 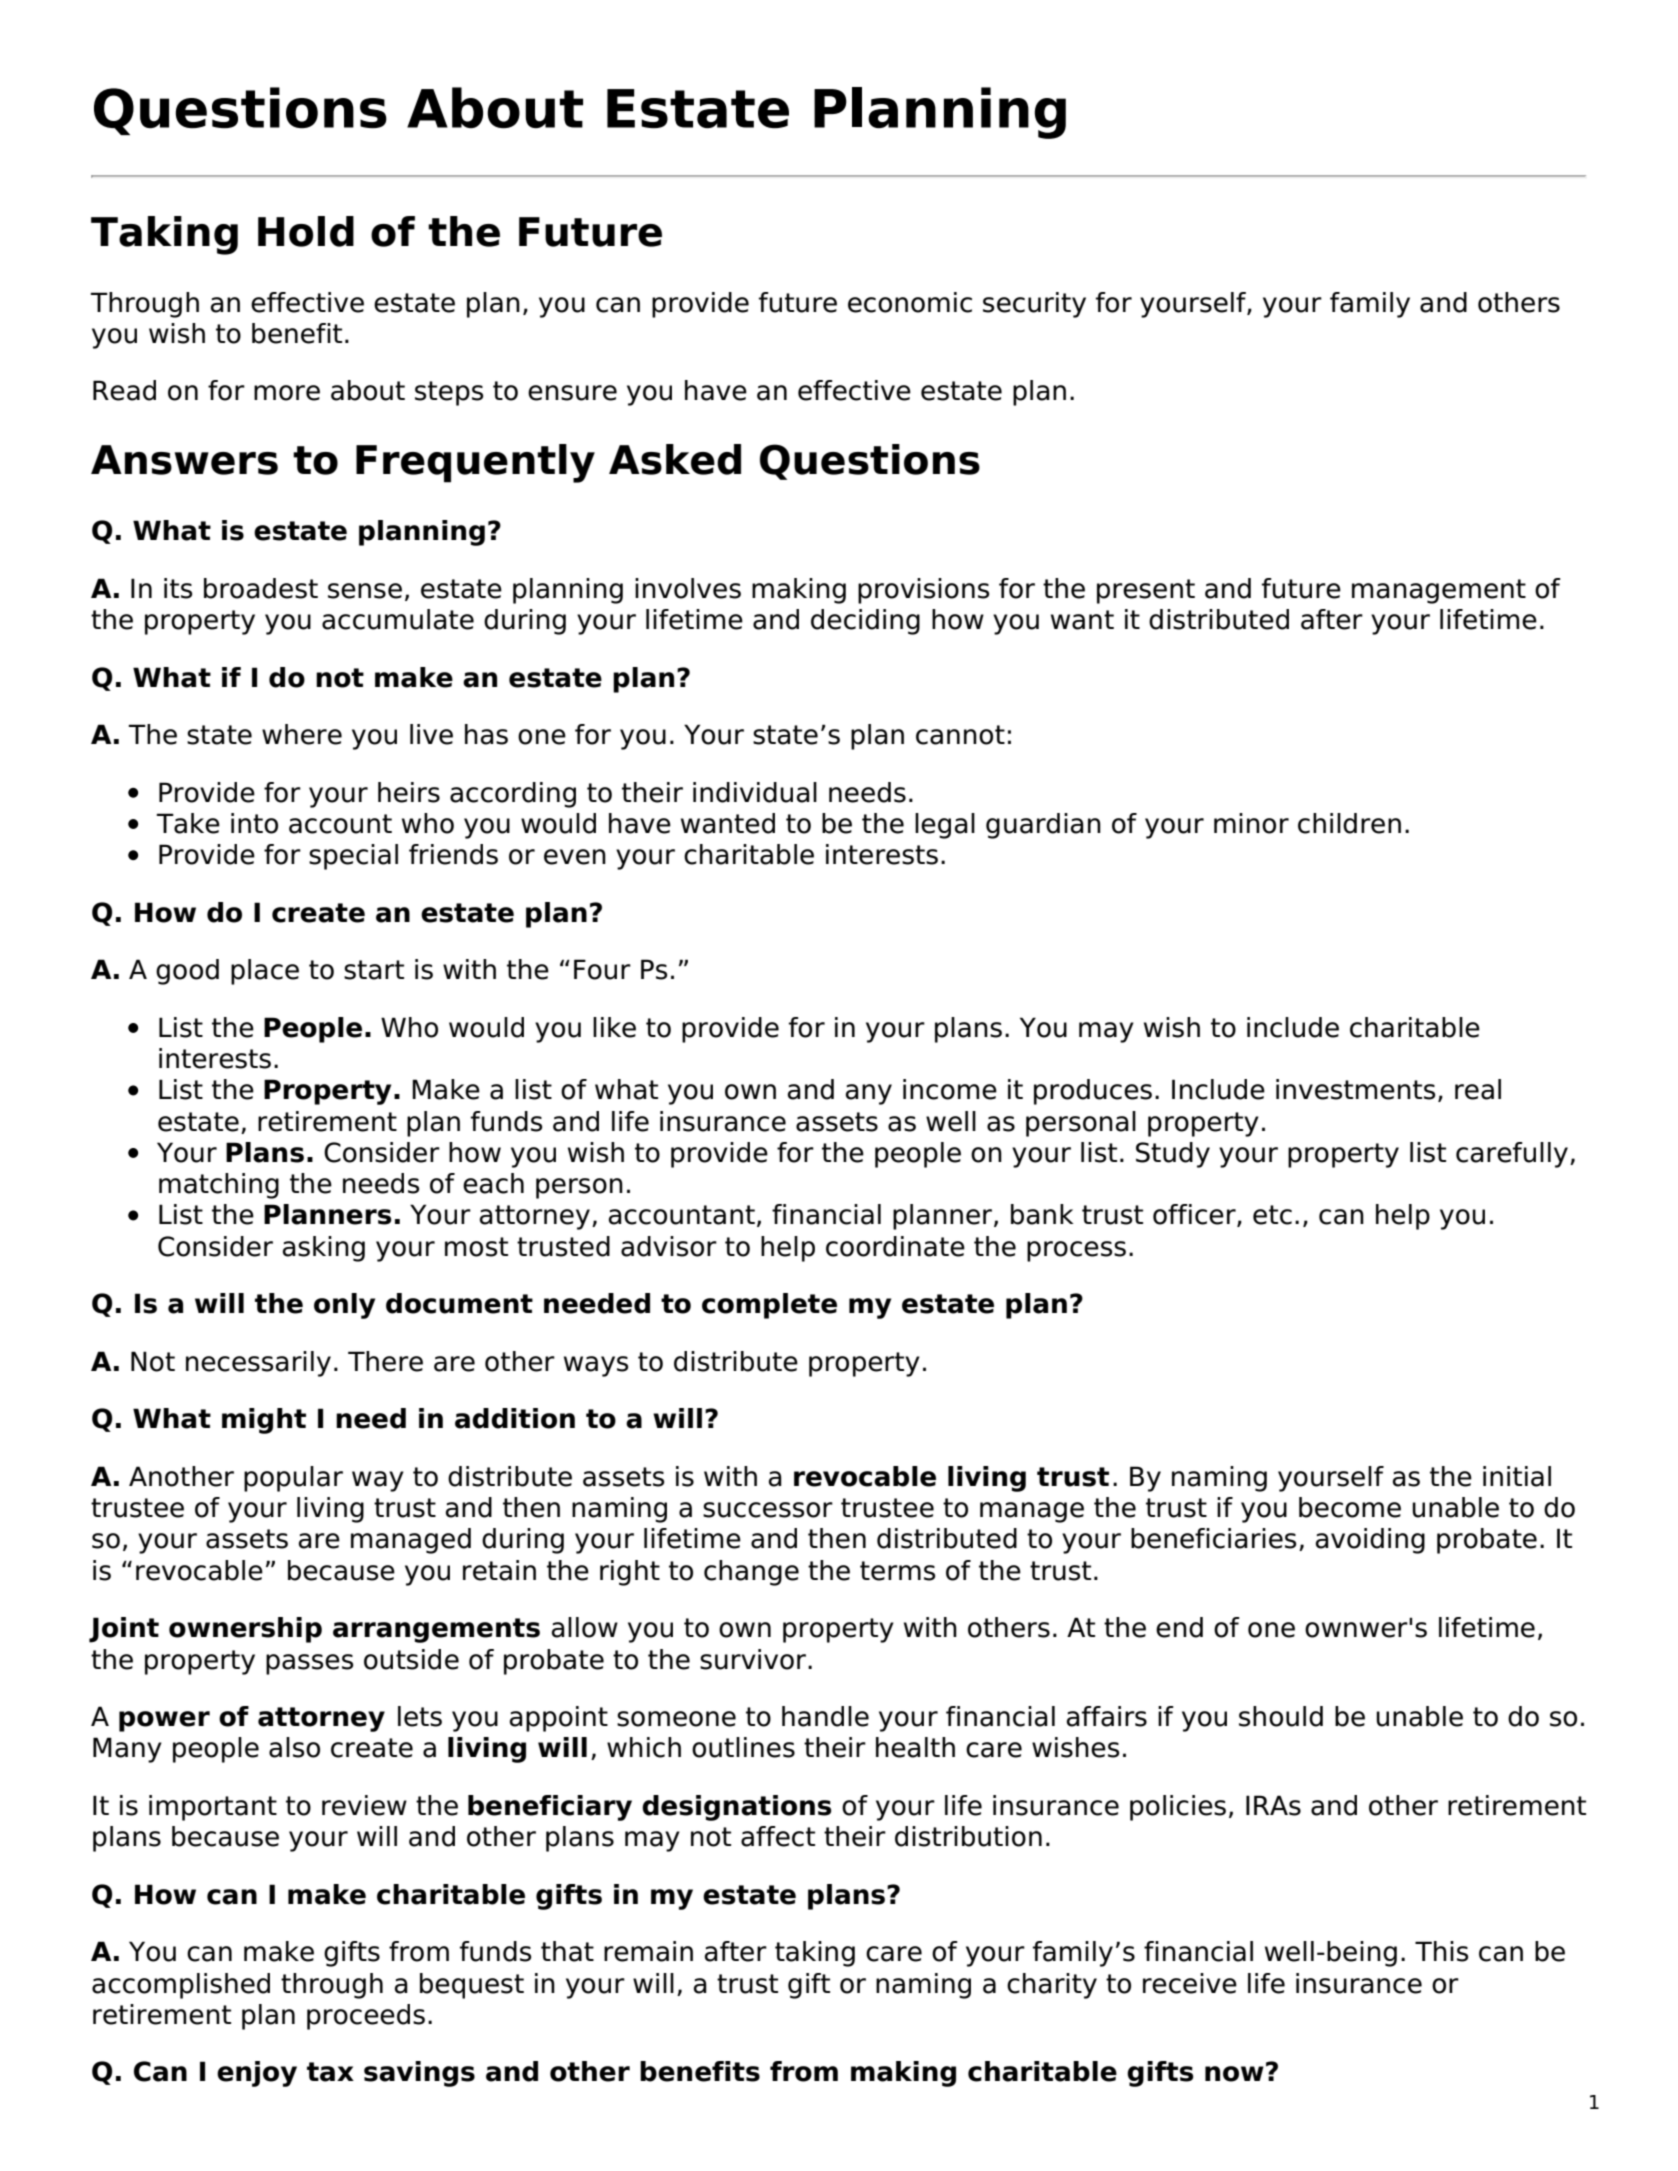 What do you see at coordinates (1355, 1089) in the image?
I see `investments` at bounding box center [1355, 1089].
